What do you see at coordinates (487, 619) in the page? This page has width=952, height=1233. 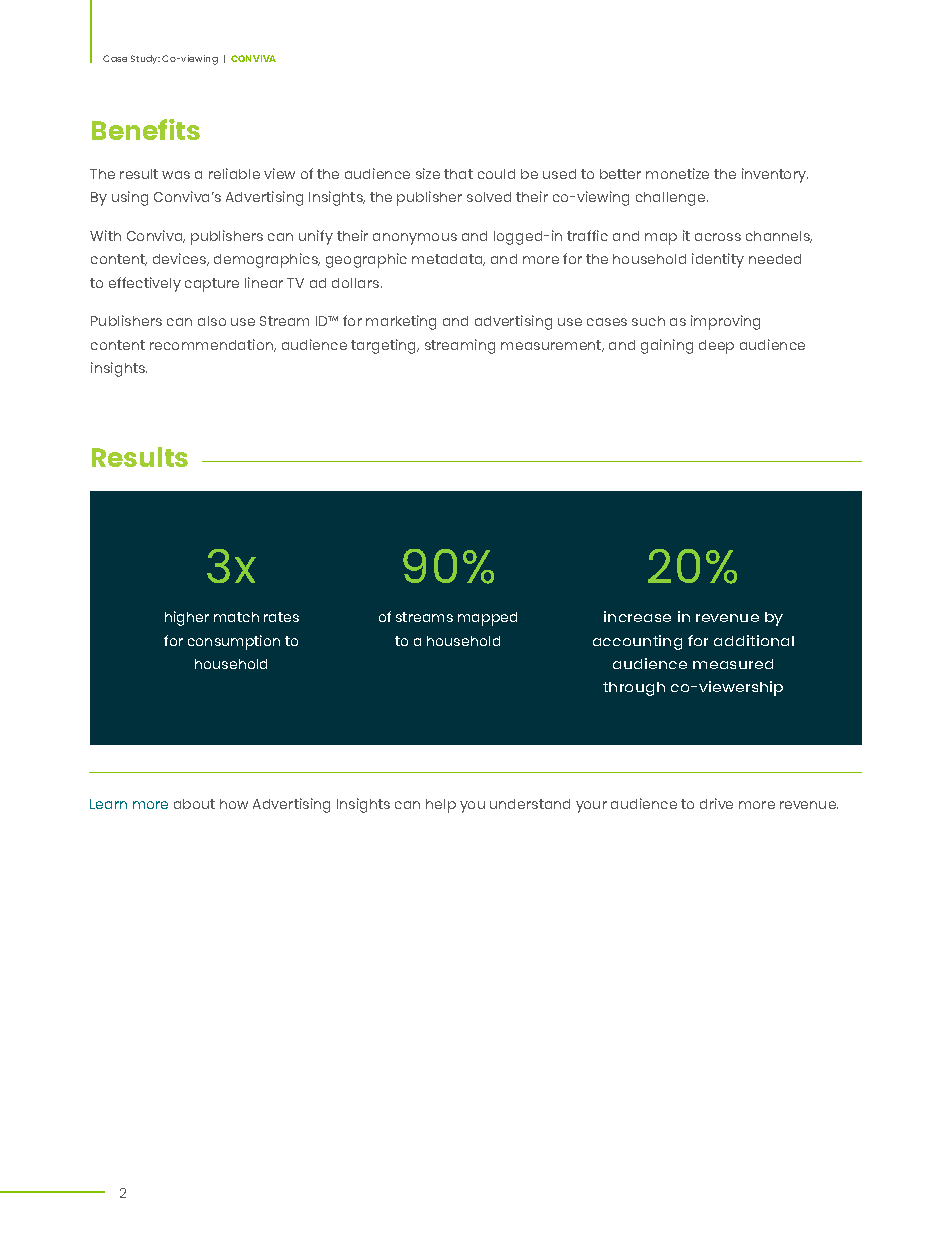 I see `mapped` at bounding box center [487, 619].
